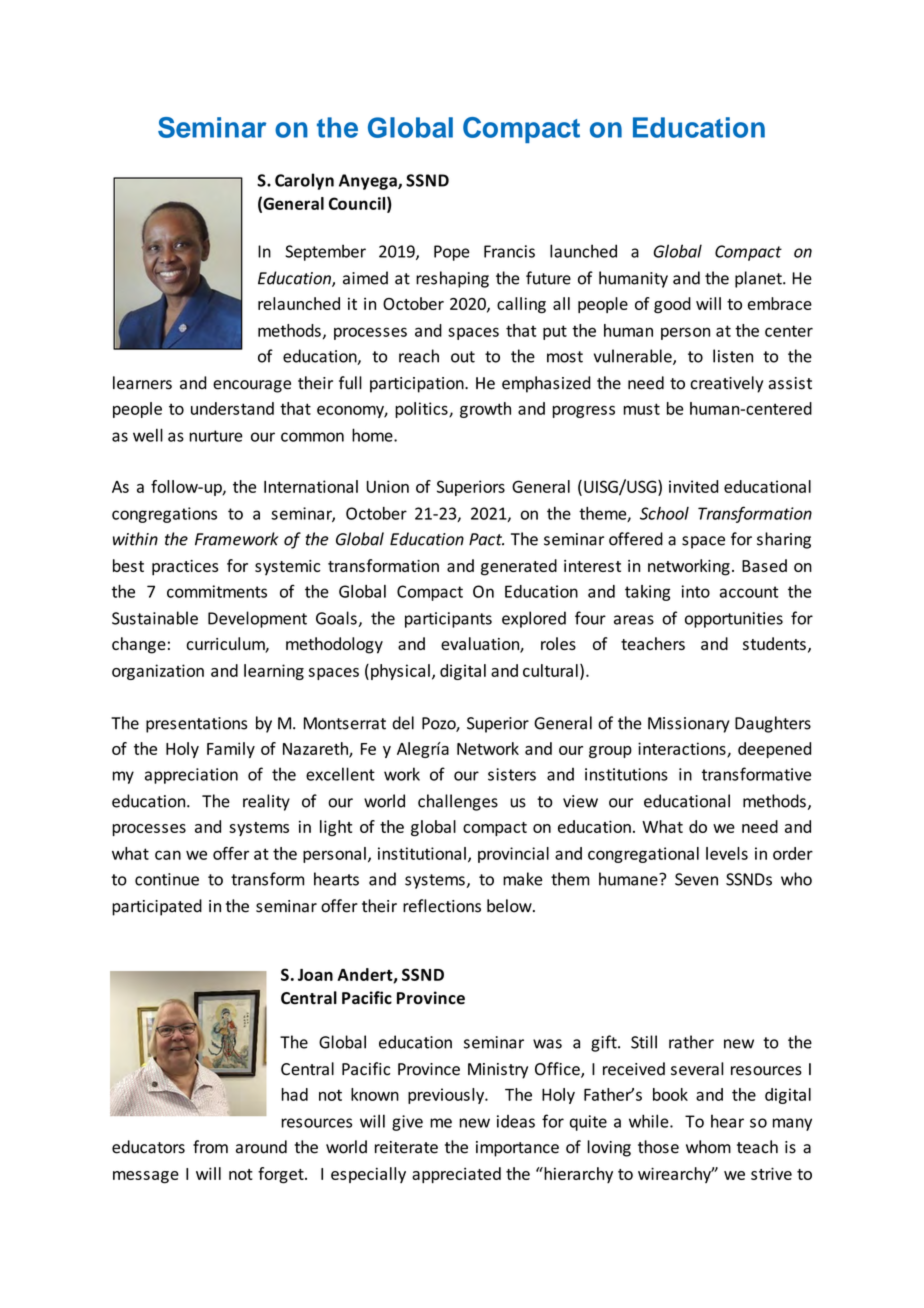 The width and height of the document is (924, 1308). Describe the element at coordinates (168, 855) in the document. I see `can` at that location.
